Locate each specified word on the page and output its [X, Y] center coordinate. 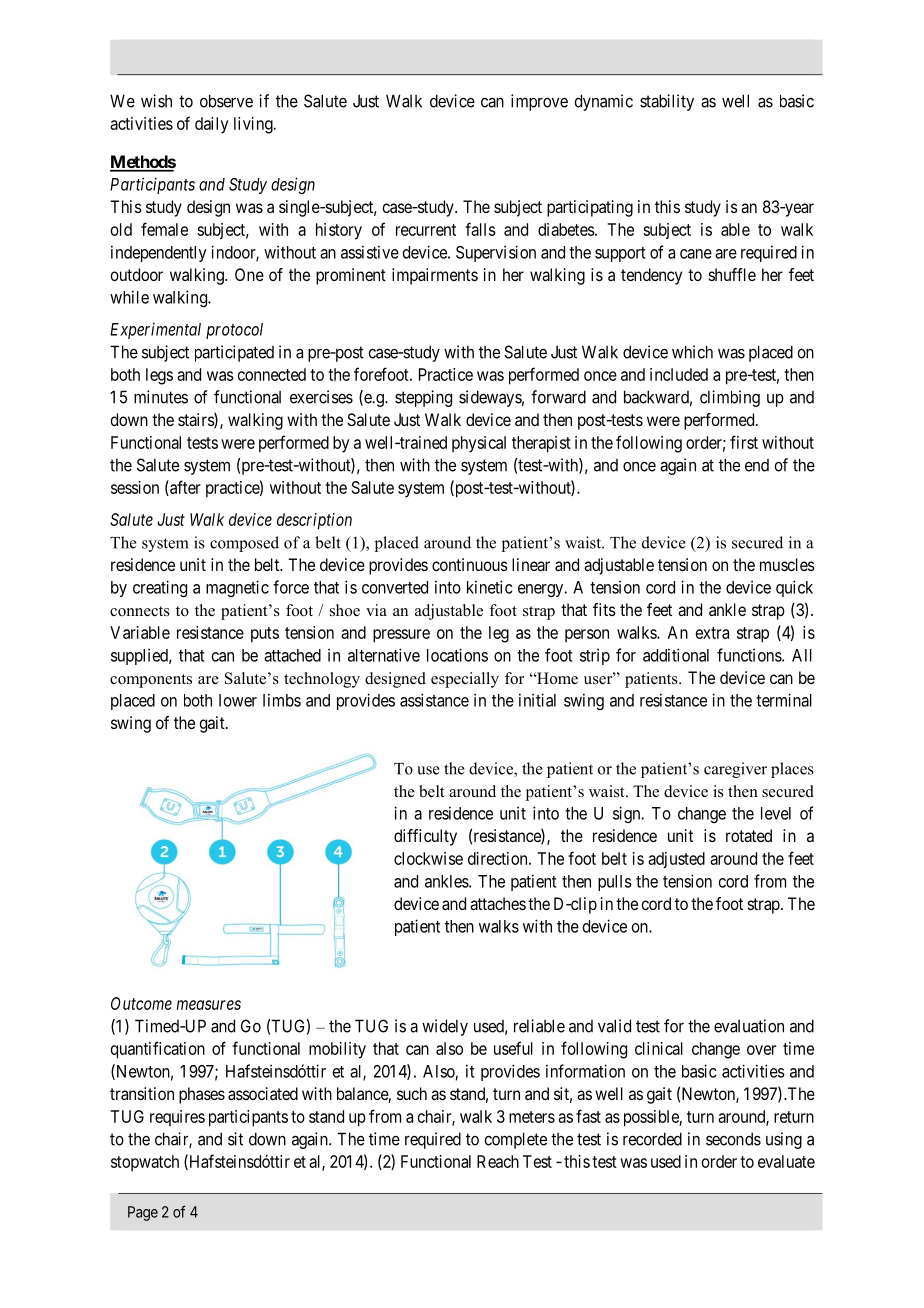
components [151, 681]
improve [539, 102]
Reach [498, 1161]
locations [457, 655]
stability [667, 102]
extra [712, 633]
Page [143, 1213]
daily [211, 125]
